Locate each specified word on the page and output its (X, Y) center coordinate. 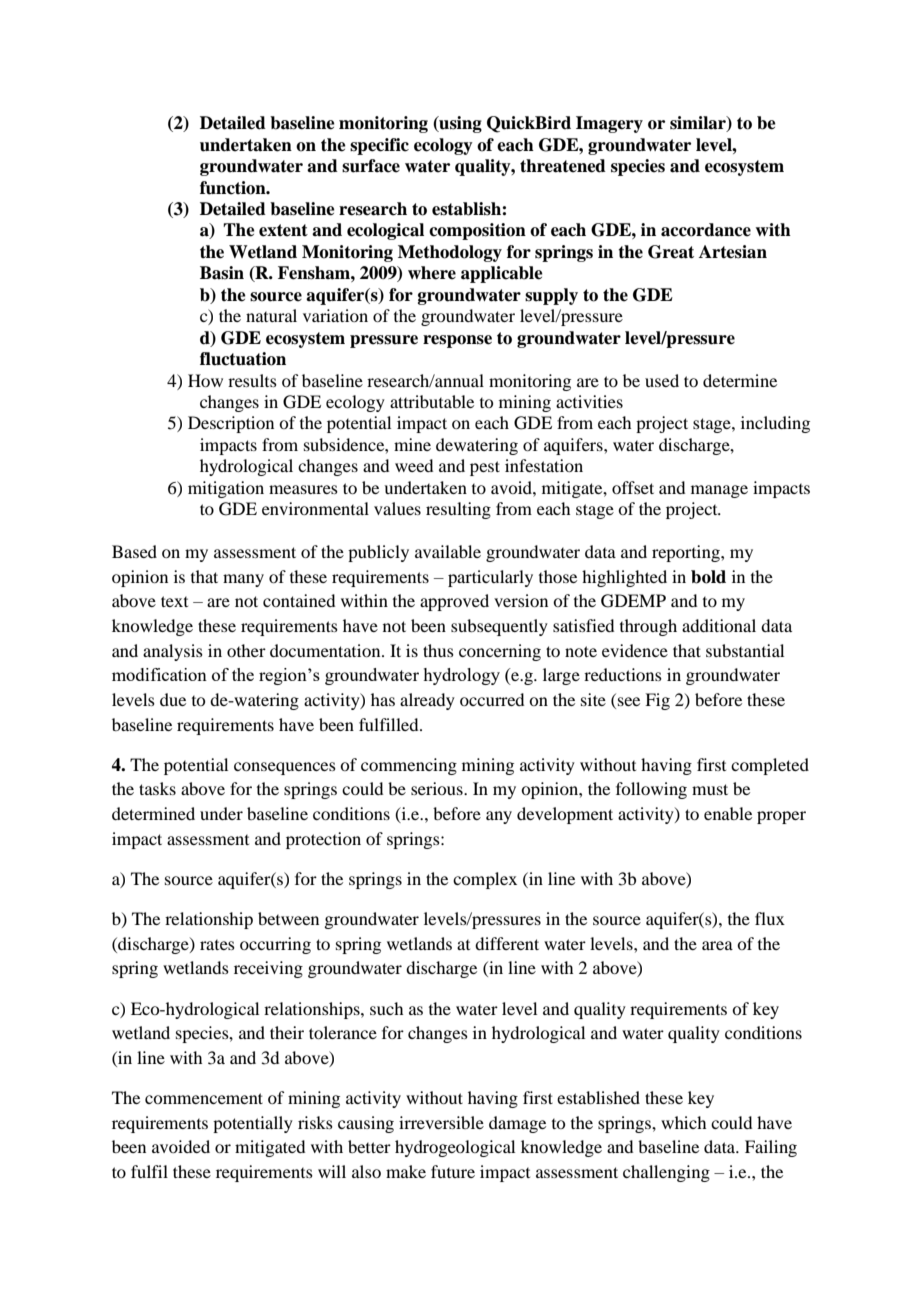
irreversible (441, 1122)
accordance (706, 230)
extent (283, 230)
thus (438, 650)
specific (379, 146)
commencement (204, 1098)
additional (719, 625)
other (246, 650)
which (683, 1122)
